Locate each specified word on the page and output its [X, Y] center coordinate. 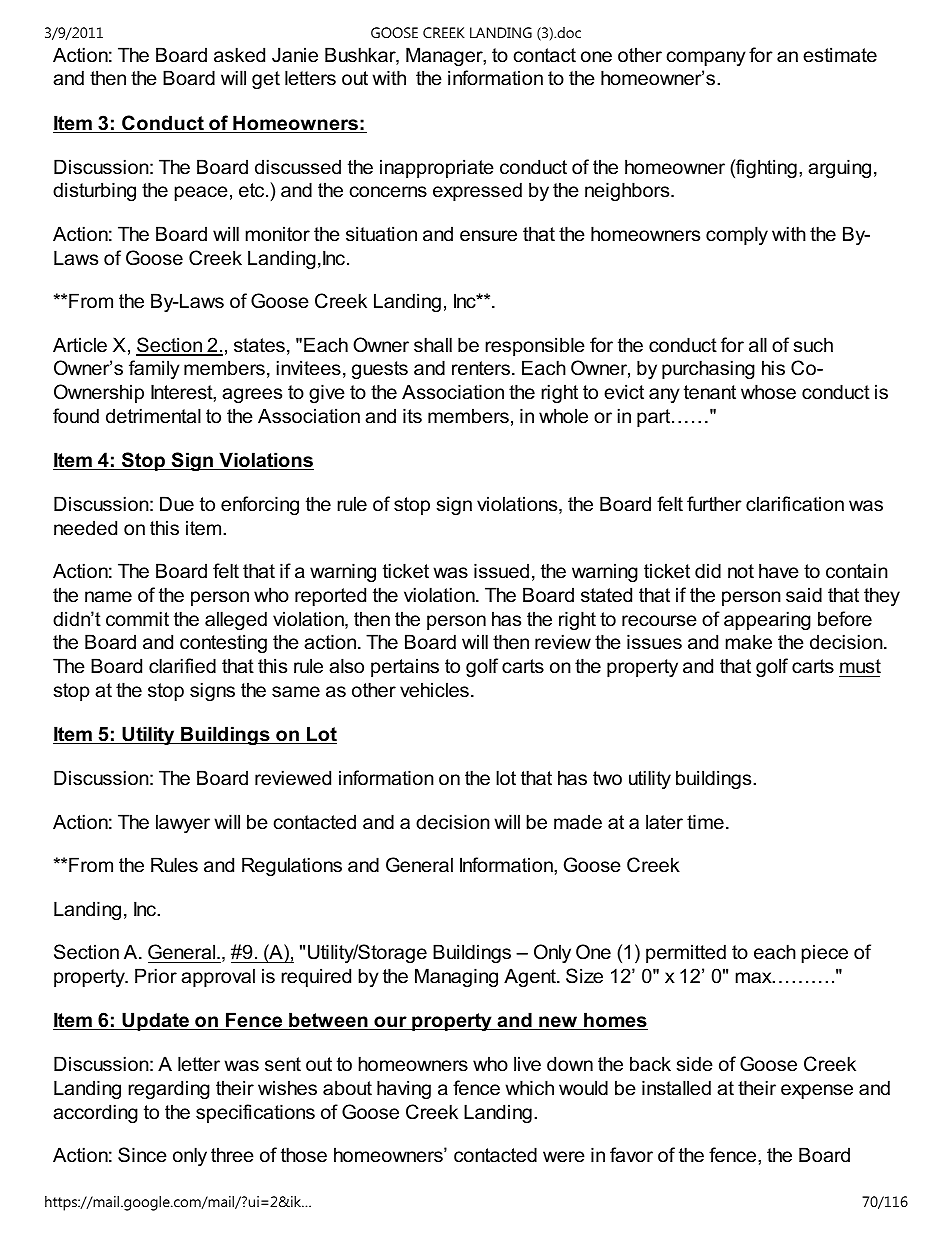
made [578, 822]
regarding [169, 1089]
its [412, 416]
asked [239, 55]
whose [768, 392]
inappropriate [437, 168]
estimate [840, 55]
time [705, 822]
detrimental [153, 416]
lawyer [183, 823]
